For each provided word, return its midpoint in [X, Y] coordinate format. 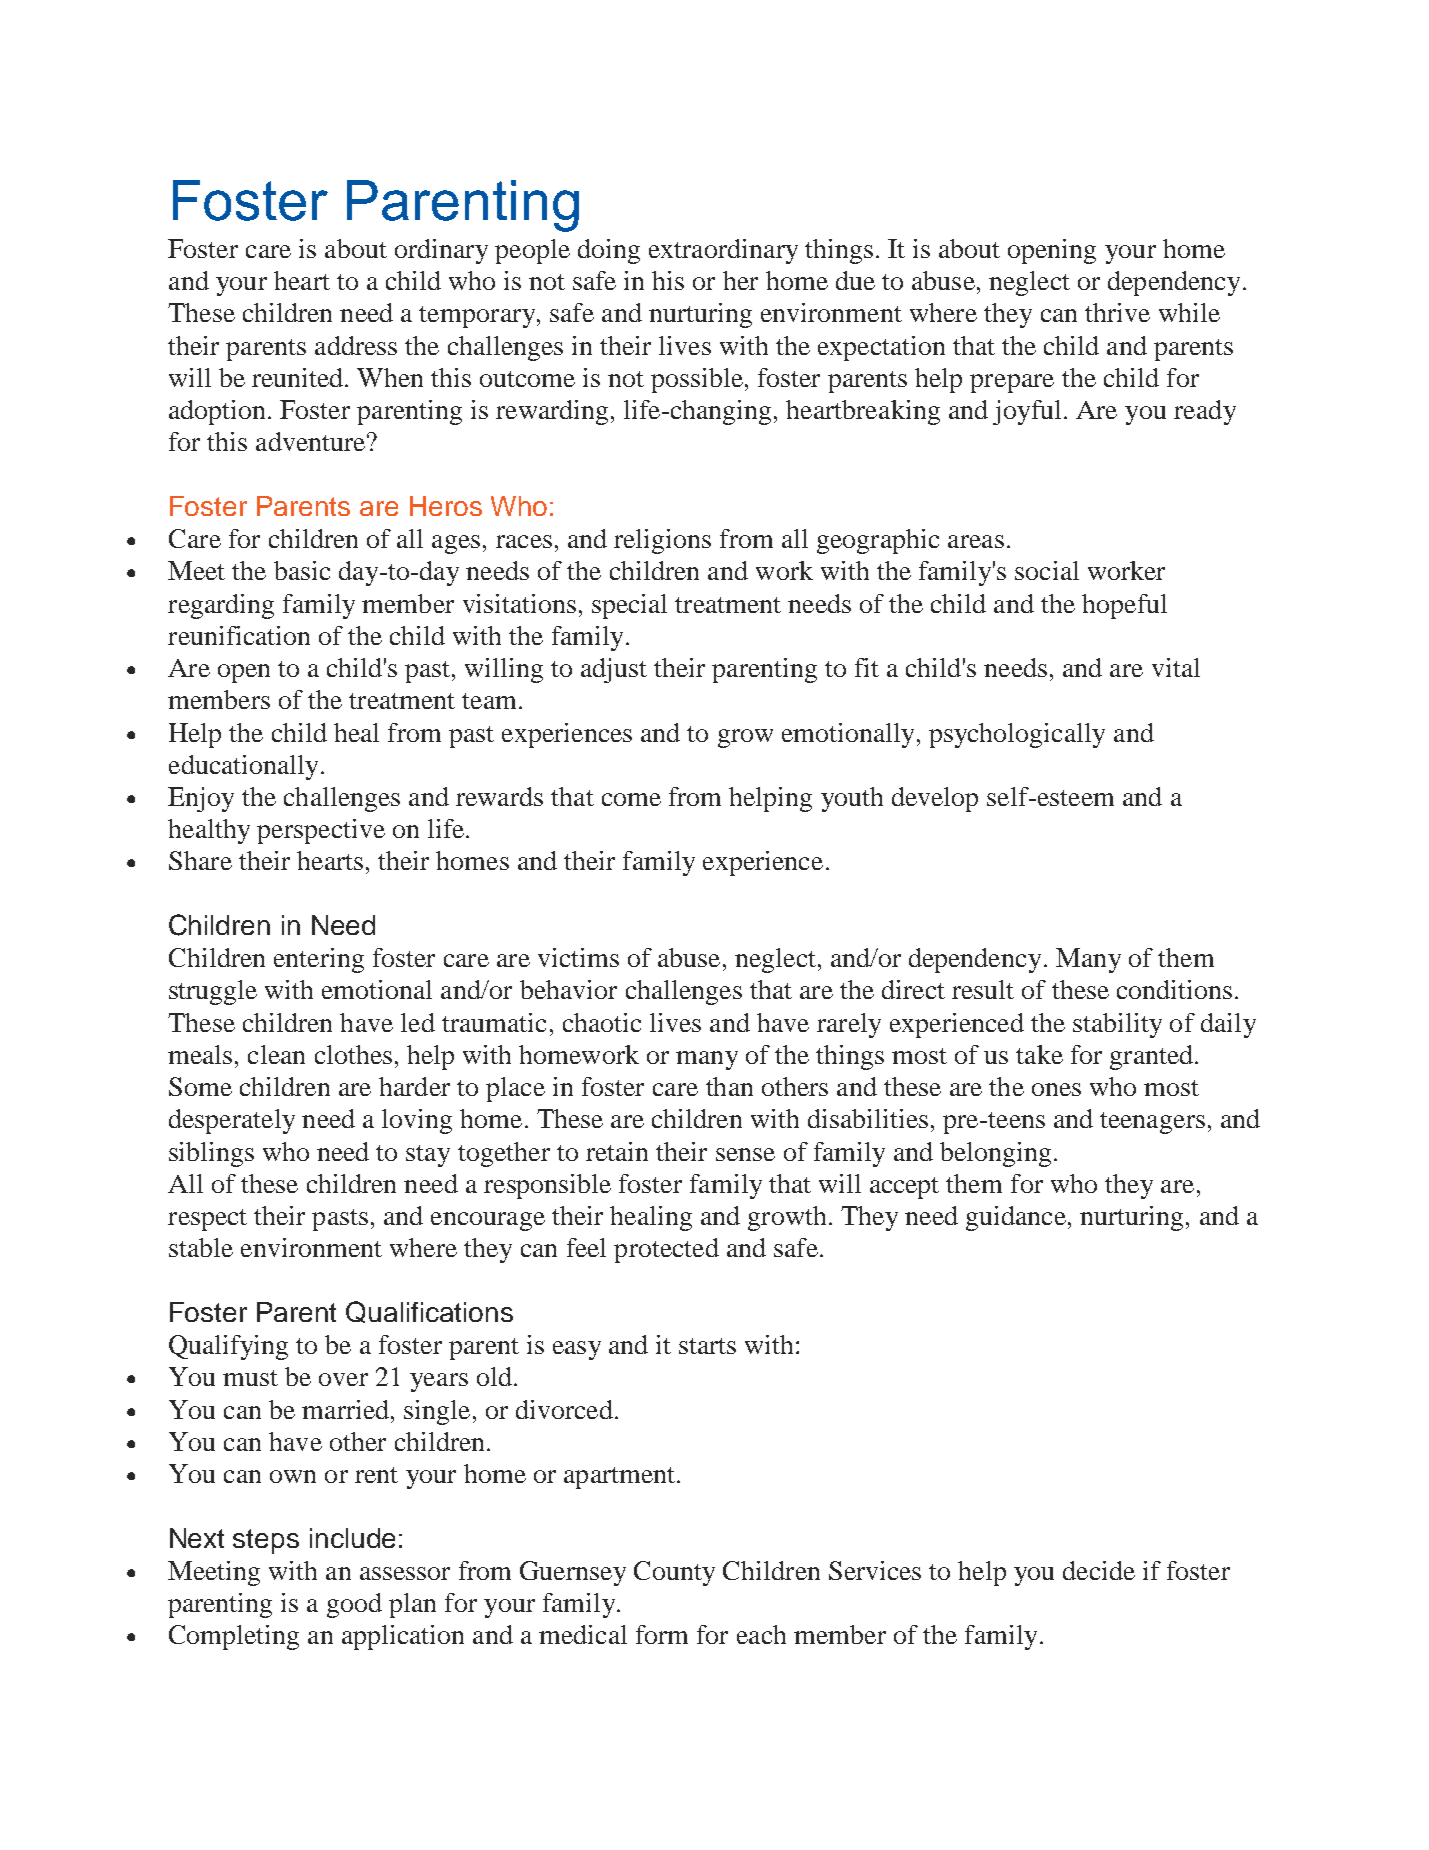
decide [1099, 1570]
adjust [614, 670]
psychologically [1017, 735]
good [354, 1605]
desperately [232, 1121]
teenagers [1152, 1123]
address [356, 345]
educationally [243, 767]
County [674, 1573]
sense [745, 1154]
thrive [1117, 312]
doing [609, 251]
